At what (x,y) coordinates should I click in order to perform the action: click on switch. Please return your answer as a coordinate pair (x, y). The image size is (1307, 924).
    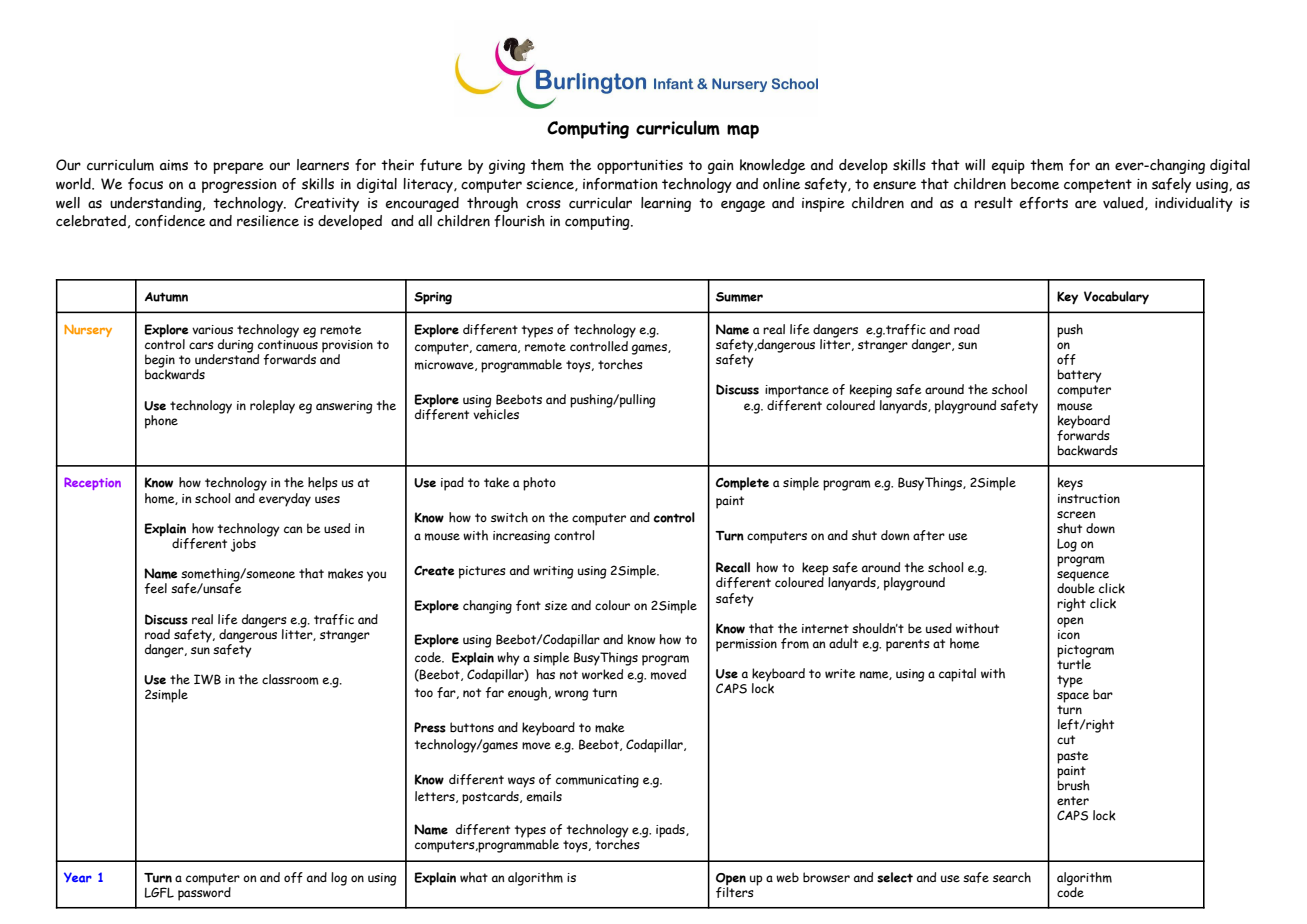
    Looking at the image, I should click on (509, 517).
